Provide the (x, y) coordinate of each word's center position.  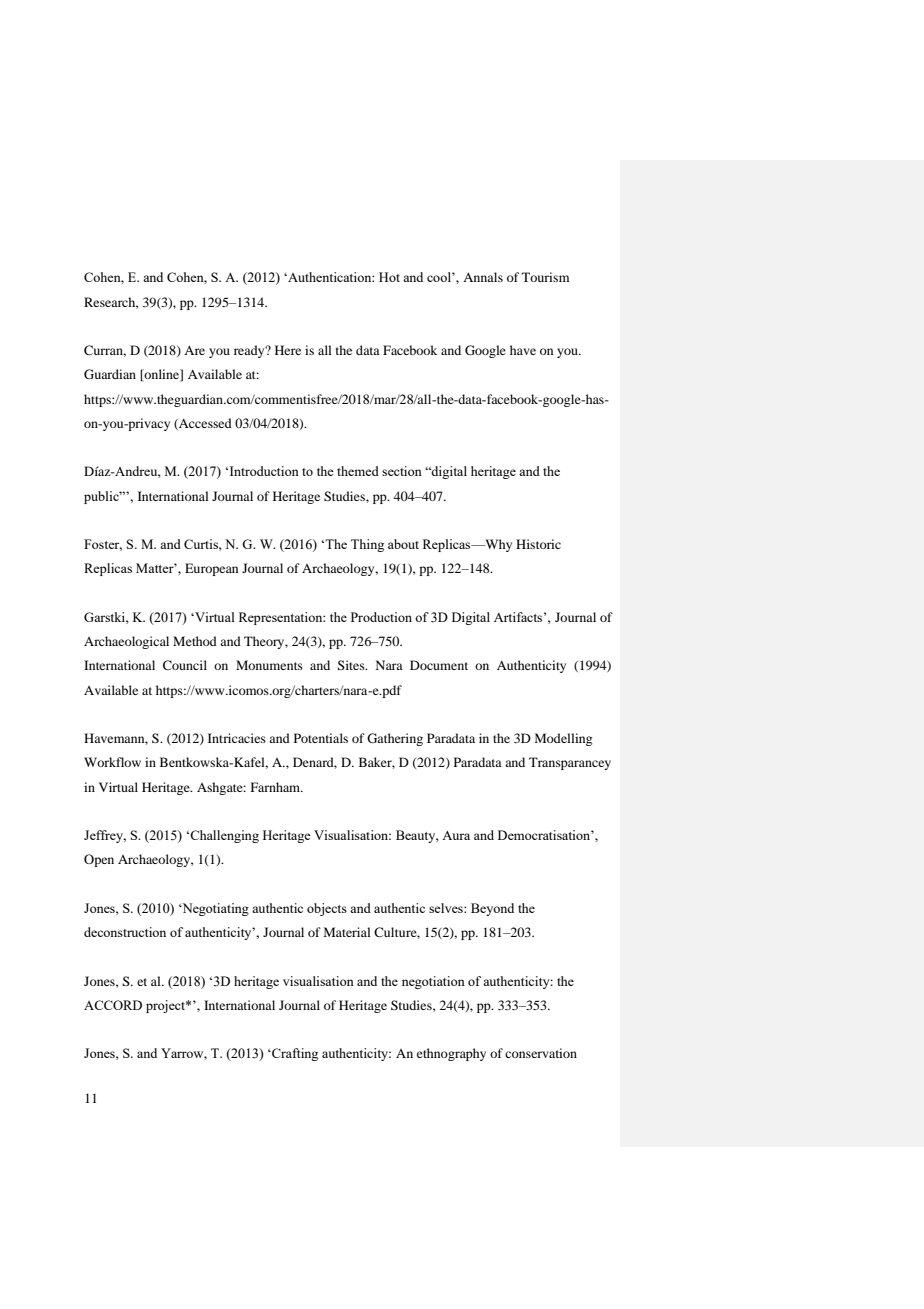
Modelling (563, 739)
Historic (538, 544)
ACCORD (113, 1005)
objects (327, 909)
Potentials (321, 738)
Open (99, 860)
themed (358, 471)
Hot (389, 277)
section (402, 471)
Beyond (492, 909)
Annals (483, 277)
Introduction (264, 471)
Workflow (112, 762)
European (211, 569)
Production (381, 617)
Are (194, 350)
